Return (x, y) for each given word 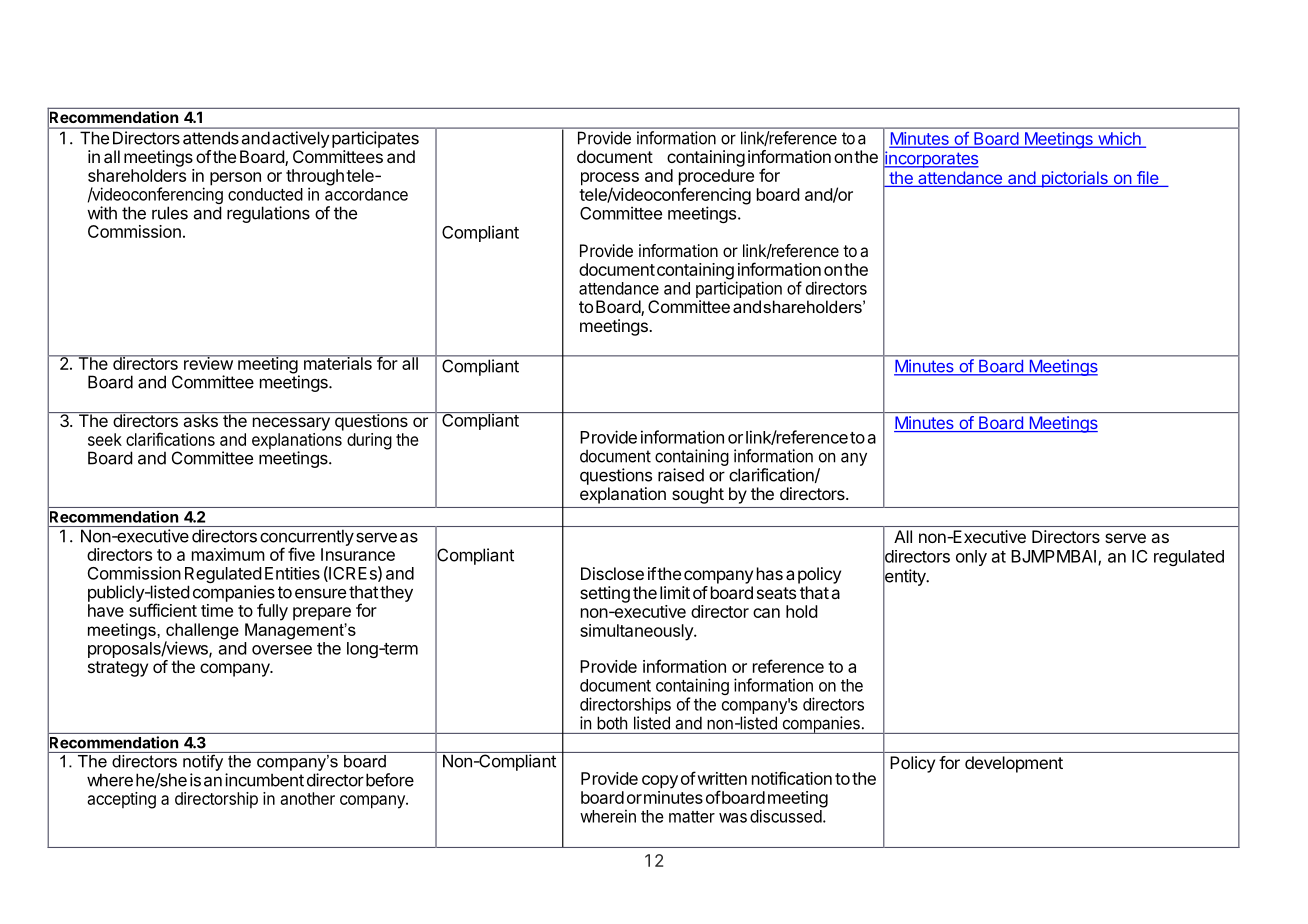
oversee (282, 650)
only (971, 558)
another (307, 798)
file (1148, 179)
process (610, 180)
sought (698, 495)
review (208, 362)
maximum (228, 554)
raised (681, 475)
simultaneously (637, 632)
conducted (265, 194)
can (766, 613)
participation (739, 289)
